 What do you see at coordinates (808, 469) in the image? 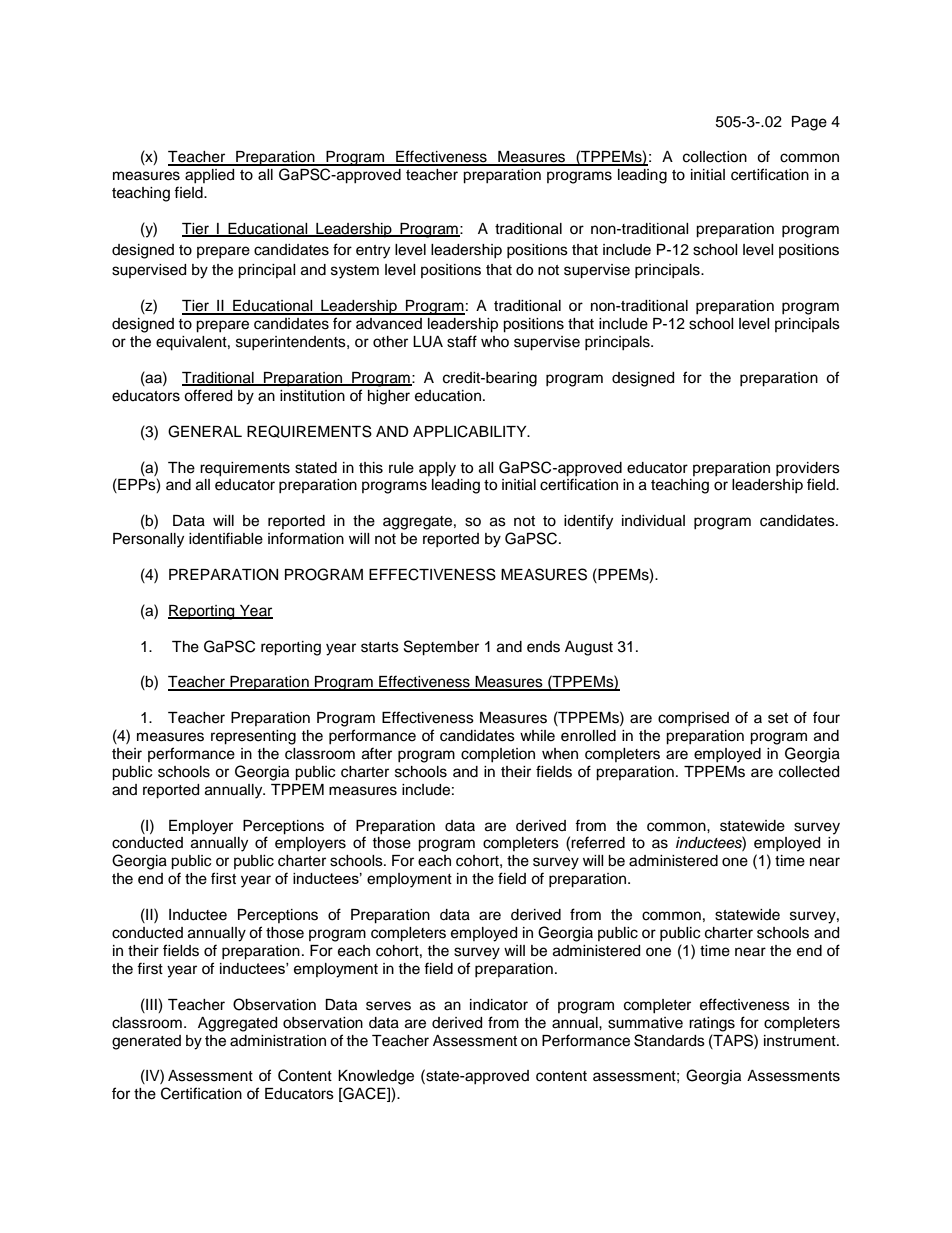
I see `providers` at bounding box center [808, 469].
